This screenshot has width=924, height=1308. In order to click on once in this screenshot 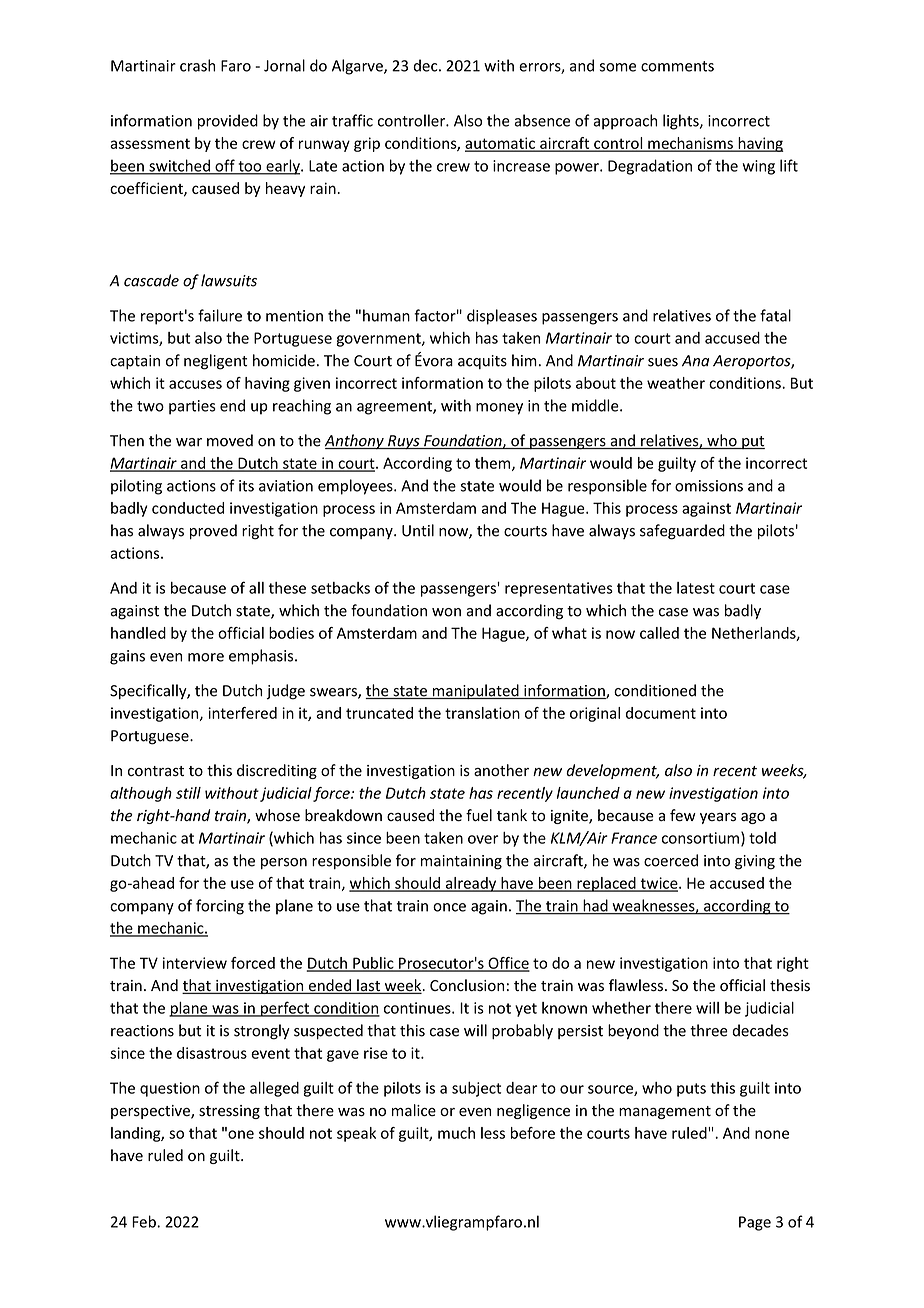, I will do `click(449, 907)`.
